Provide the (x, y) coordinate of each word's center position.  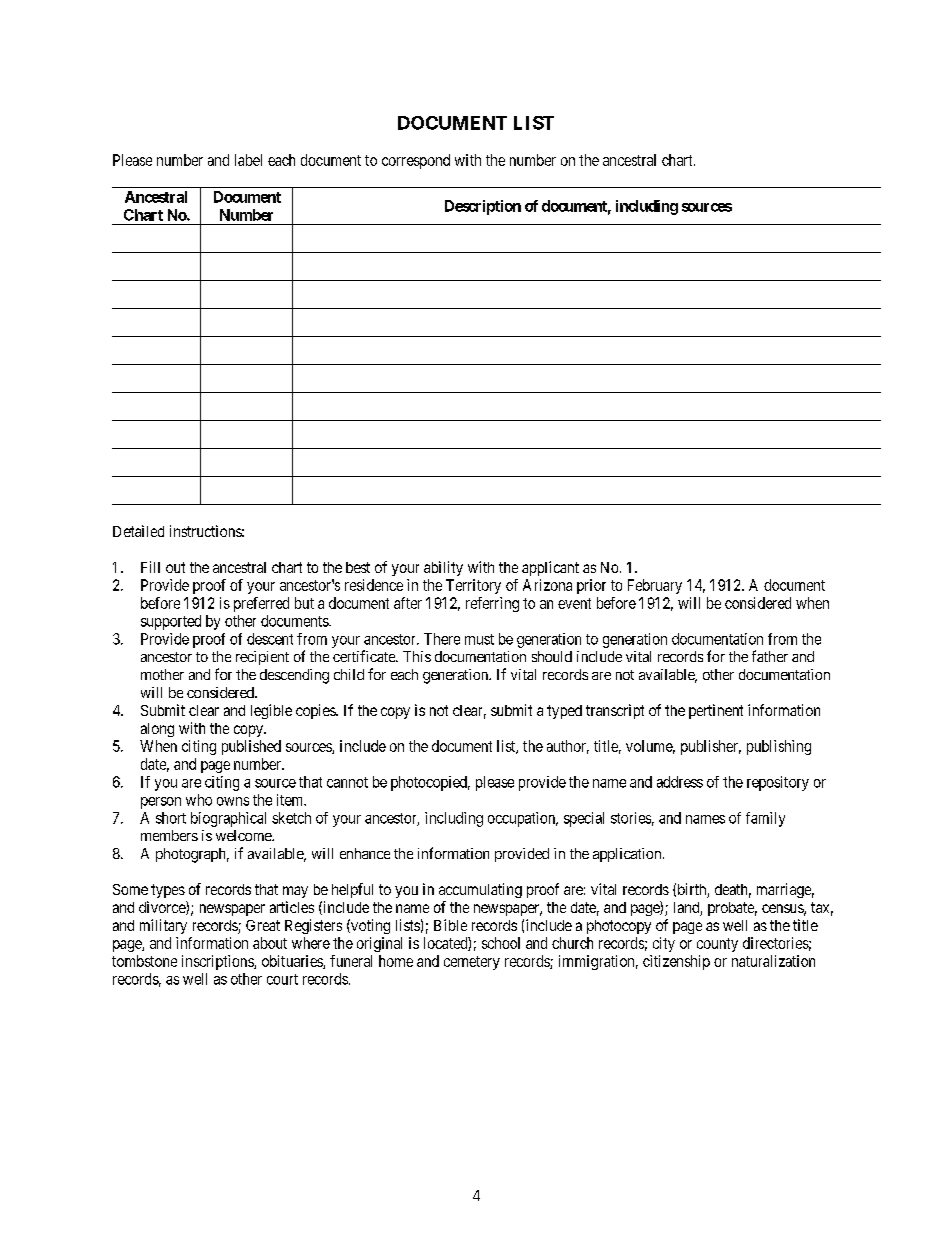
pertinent (716, 711)
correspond (416, 161)
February (655, 586)
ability (443, 568)
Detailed (138, 531)
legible (271, 711)
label (248, 160)
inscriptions (218, 962)
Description (483, 207)
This (417, 656)
